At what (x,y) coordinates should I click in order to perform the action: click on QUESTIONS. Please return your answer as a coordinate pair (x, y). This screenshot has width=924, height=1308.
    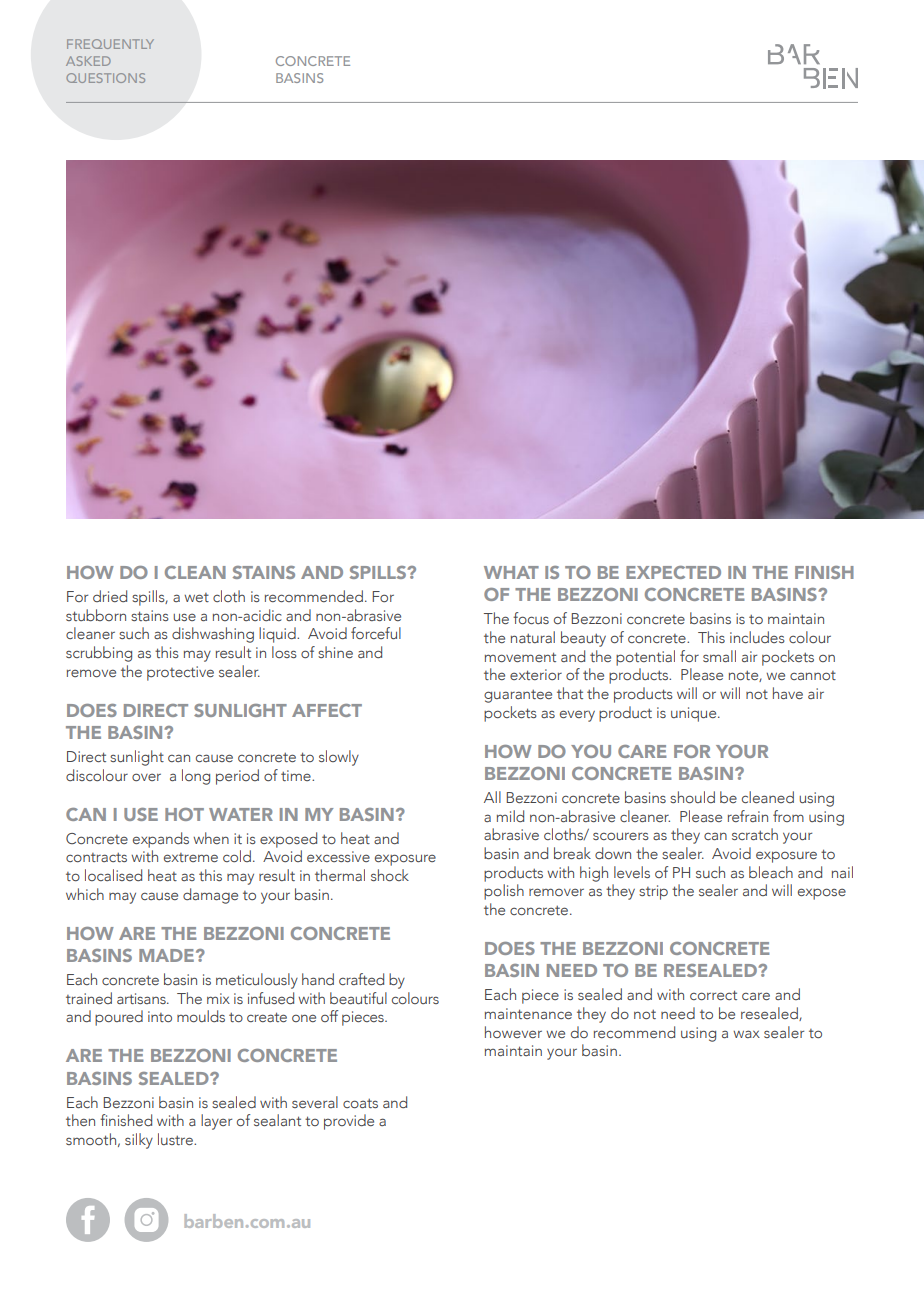
    Looking at the image, I should click on (105, 78).
